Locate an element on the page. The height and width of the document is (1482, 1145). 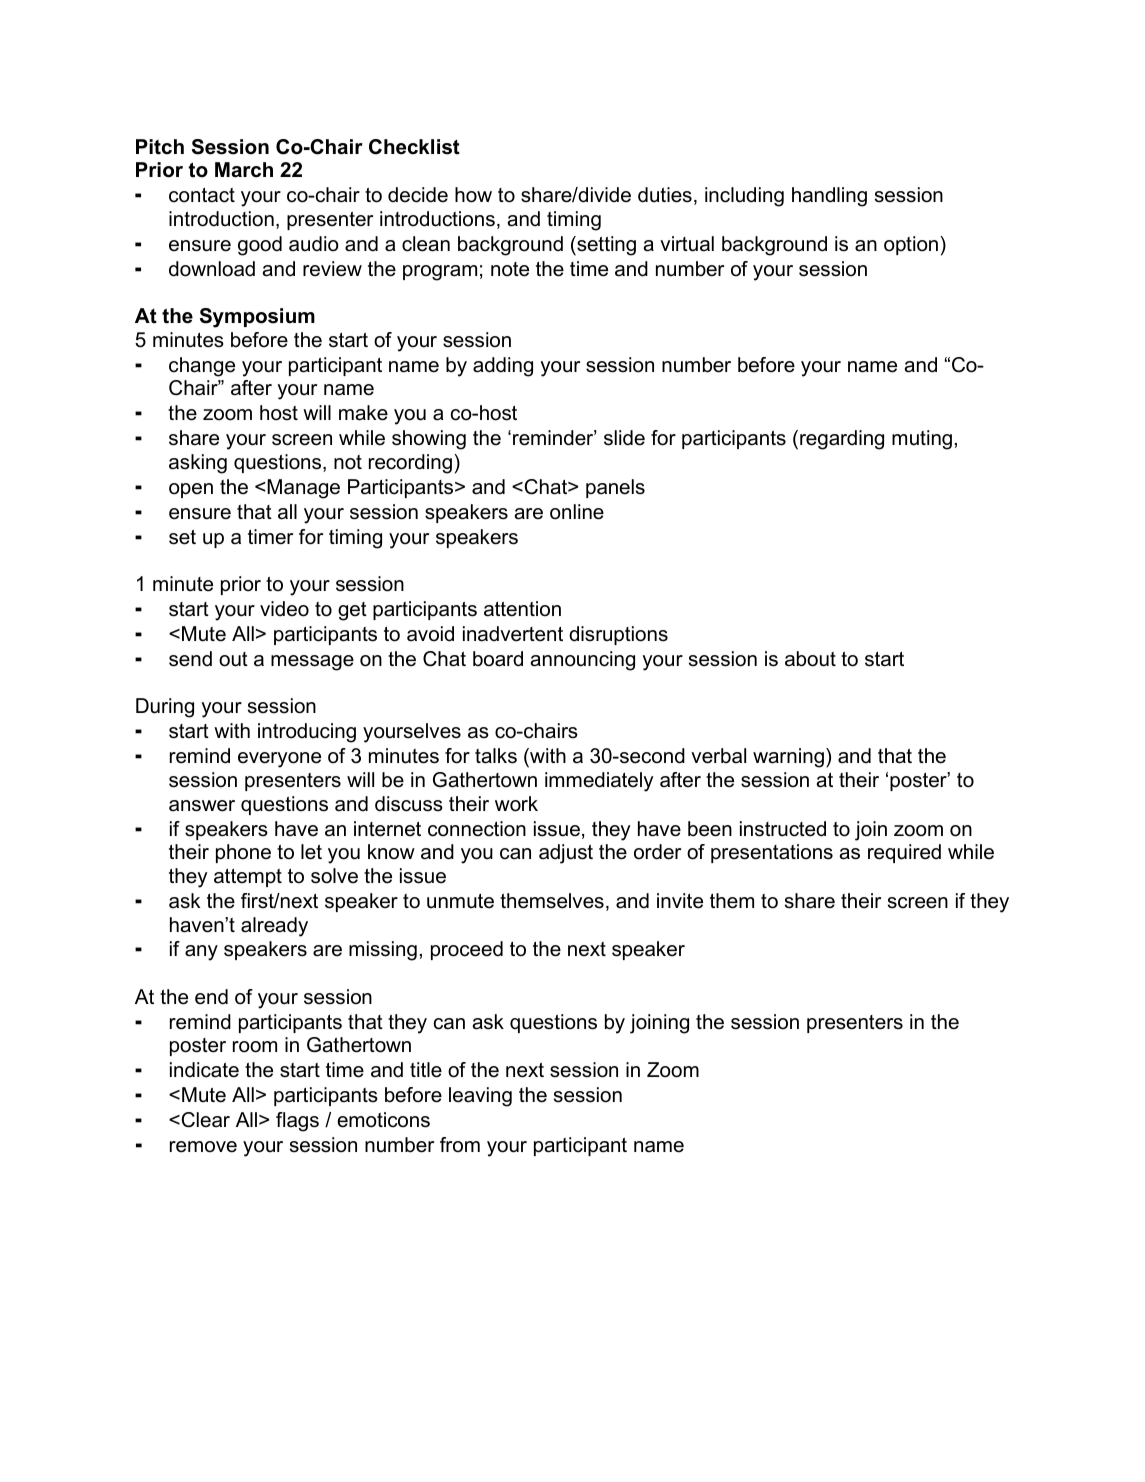
setting is located at coordinates (605, 246).
